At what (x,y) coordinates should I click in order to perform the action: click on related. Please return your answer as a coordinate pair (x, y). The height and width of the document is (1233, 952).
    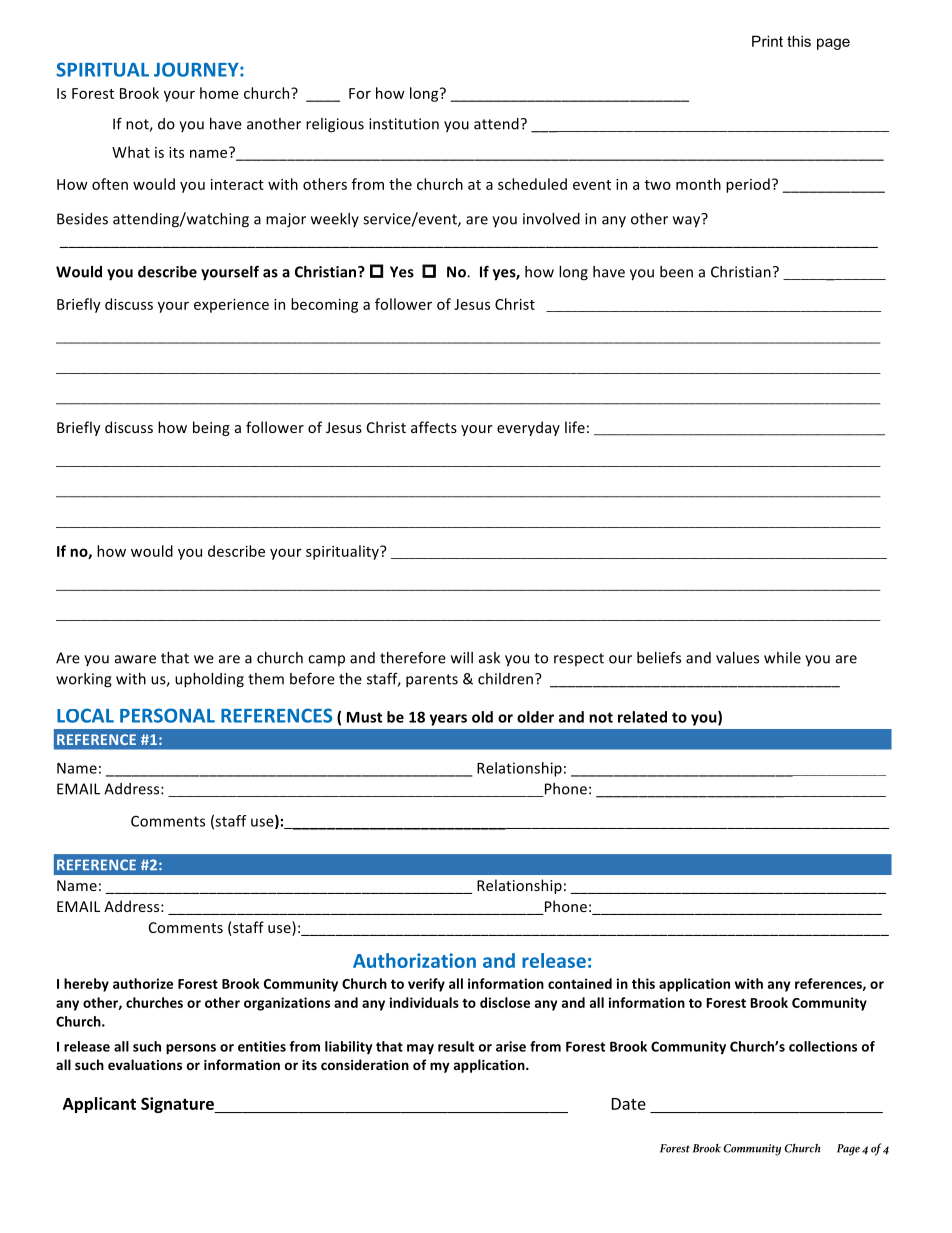
    Looking at the image, I should click on (642, 717).
